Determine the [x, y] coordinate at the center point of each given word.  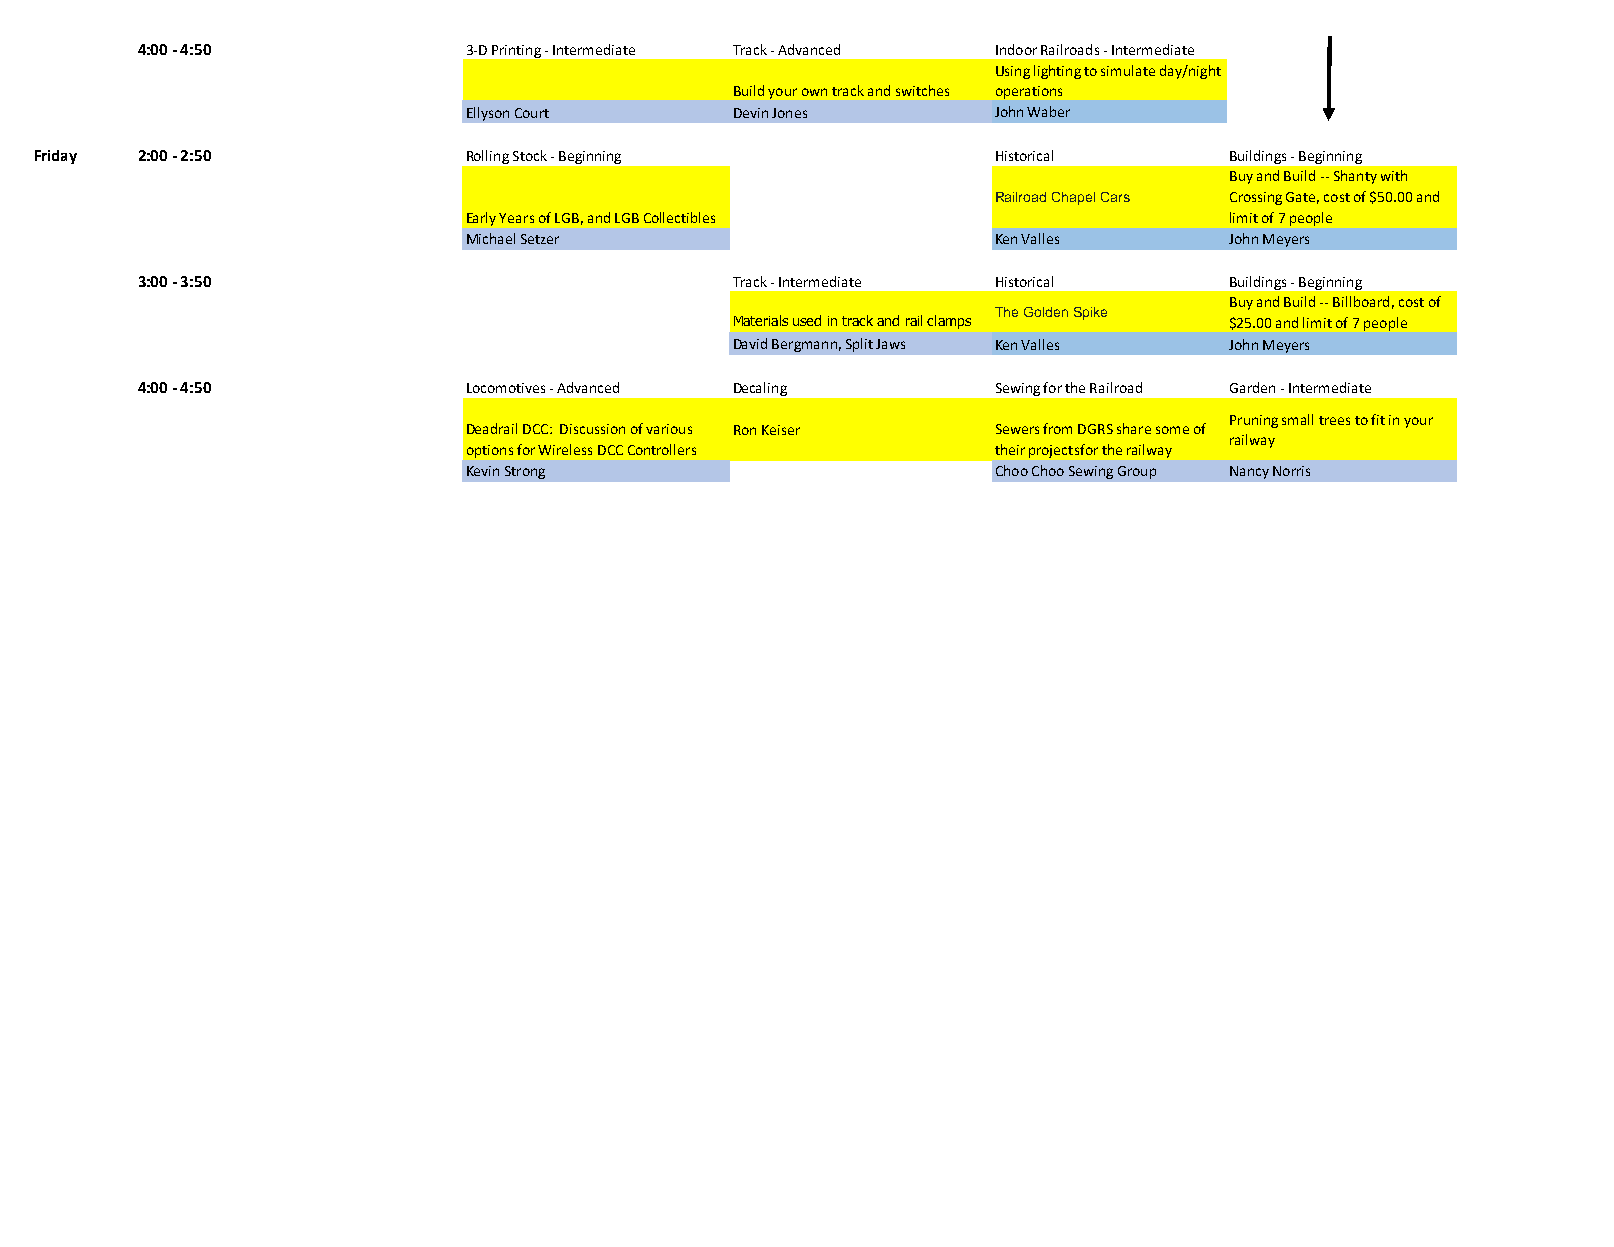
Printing [516, 51]
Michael [491, 238]
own [814, 92]
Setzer [540, 239]
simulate [1128, 70]
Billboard [1361, 301]
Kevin [483, 471]
